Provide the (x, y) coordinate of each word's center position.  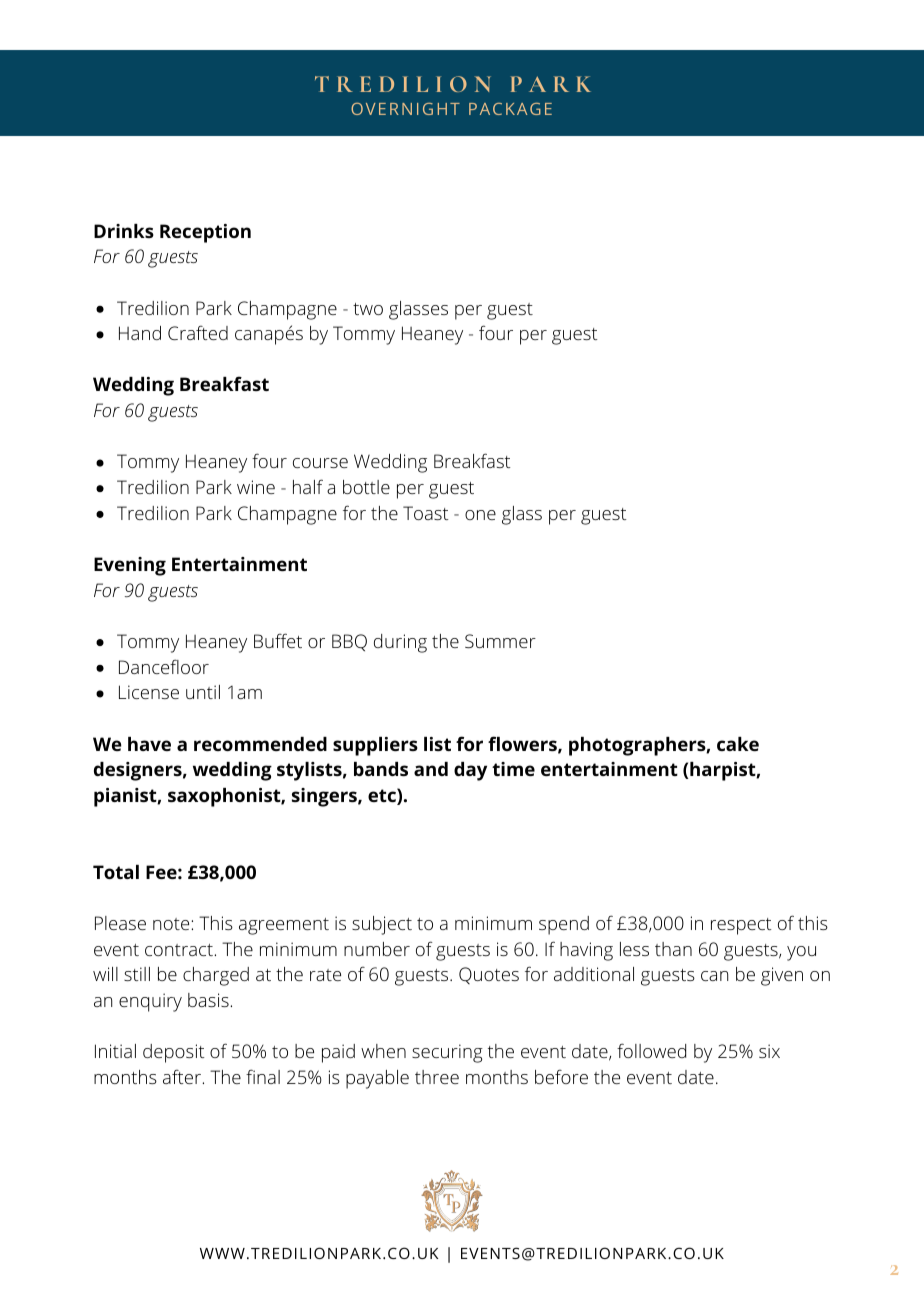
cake (738, 744)
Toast (426, 513)
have (149, 744)
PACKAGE (510, 109)
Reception (205, 233)
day (470, 771)
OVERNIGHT (405, 109)
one (480, 515)
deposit (174, 1053)
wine (256, 487)
